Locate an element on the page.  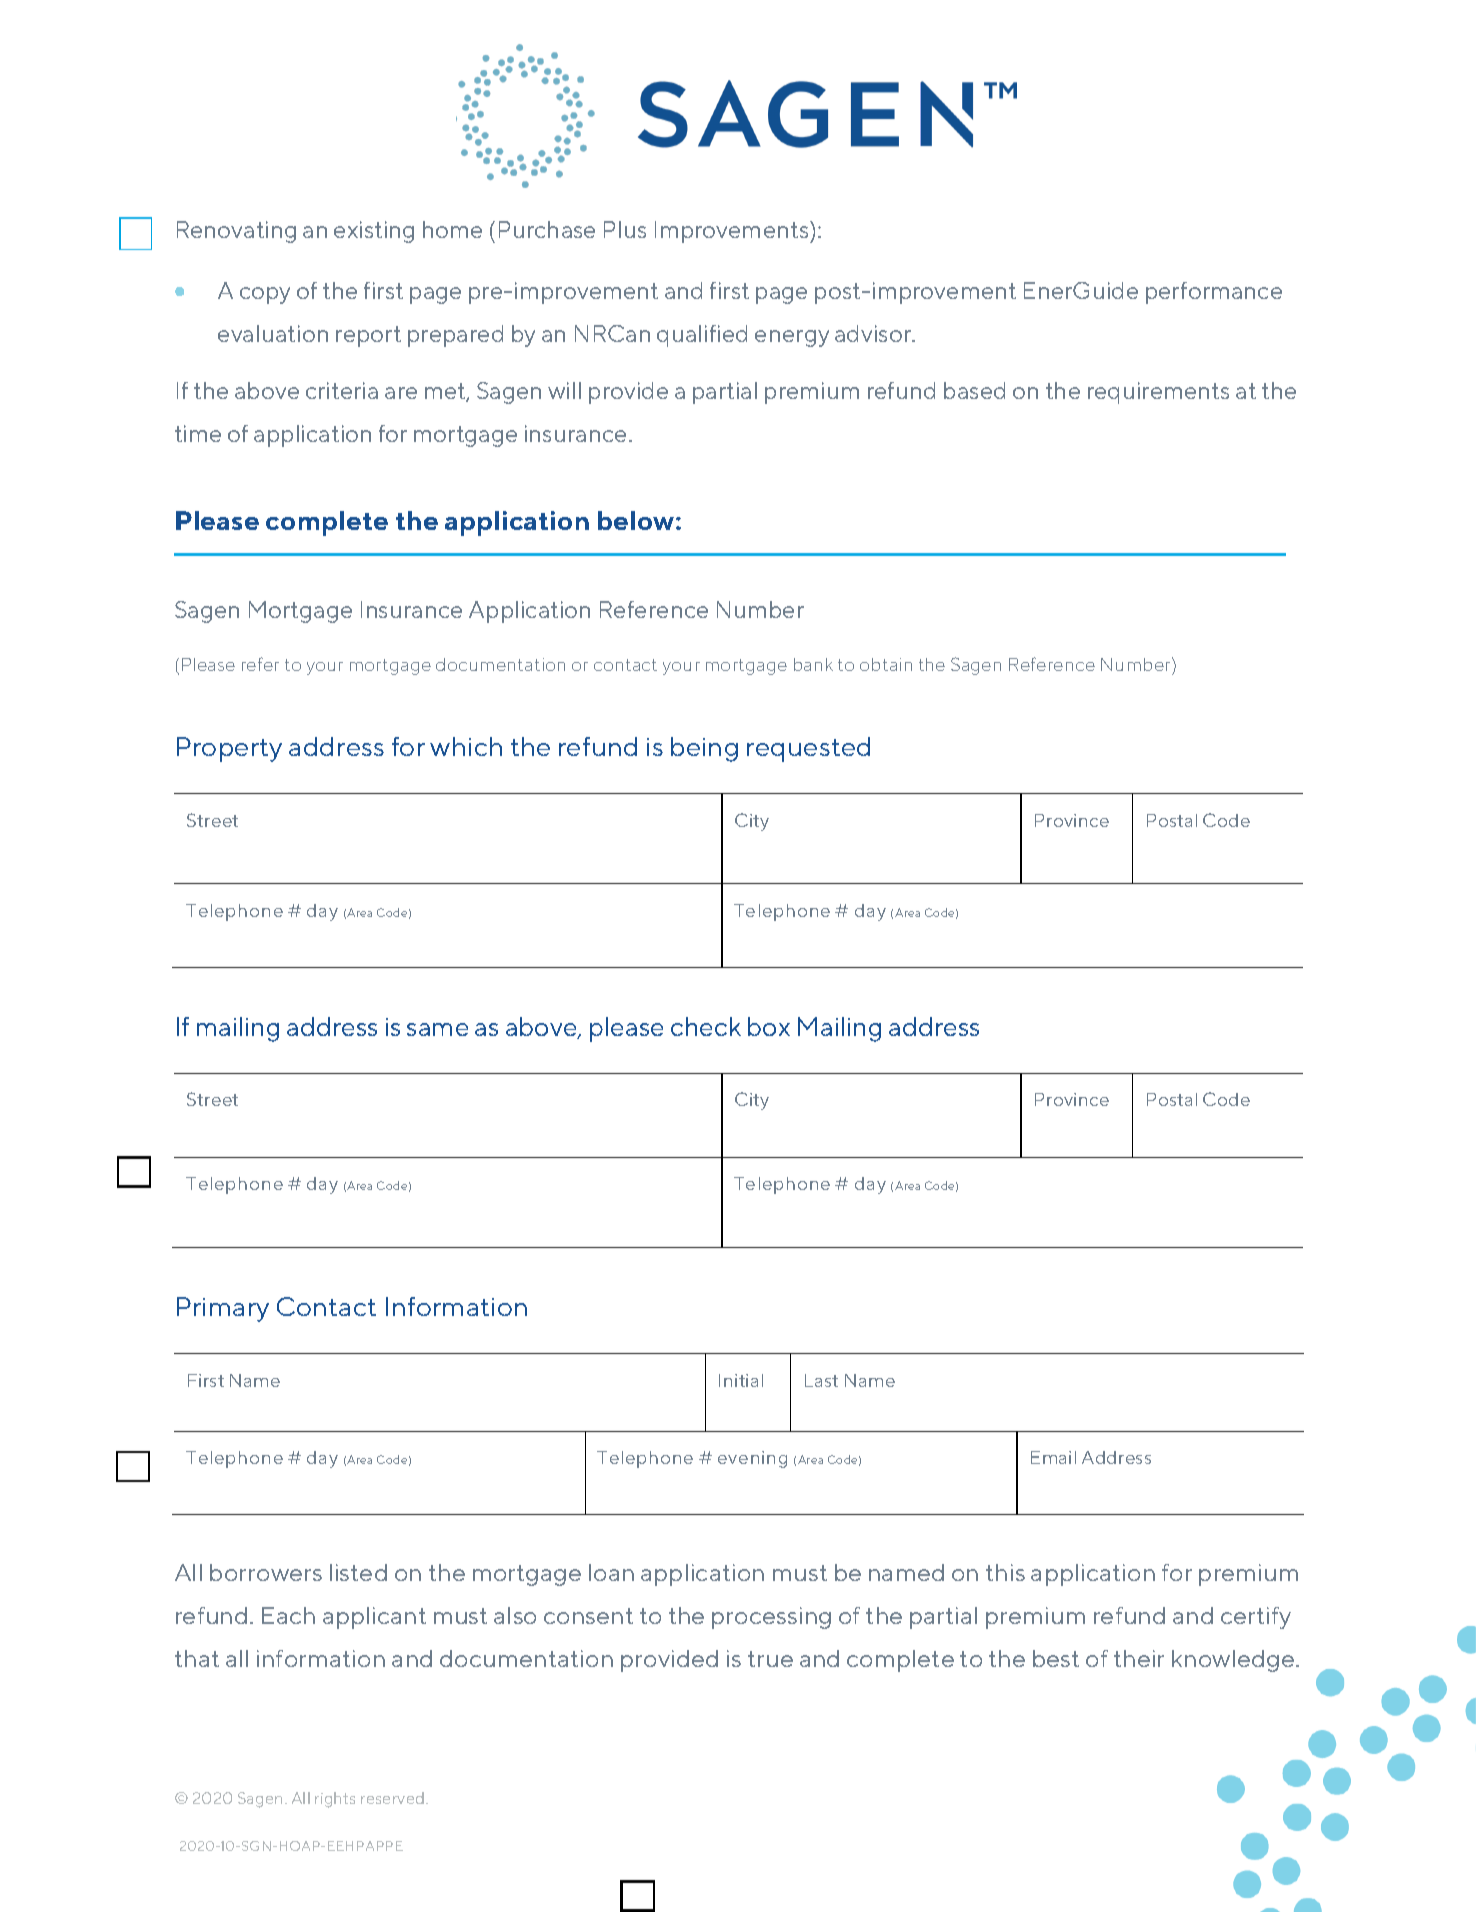
qualified is located at coordinates (702, 336).
